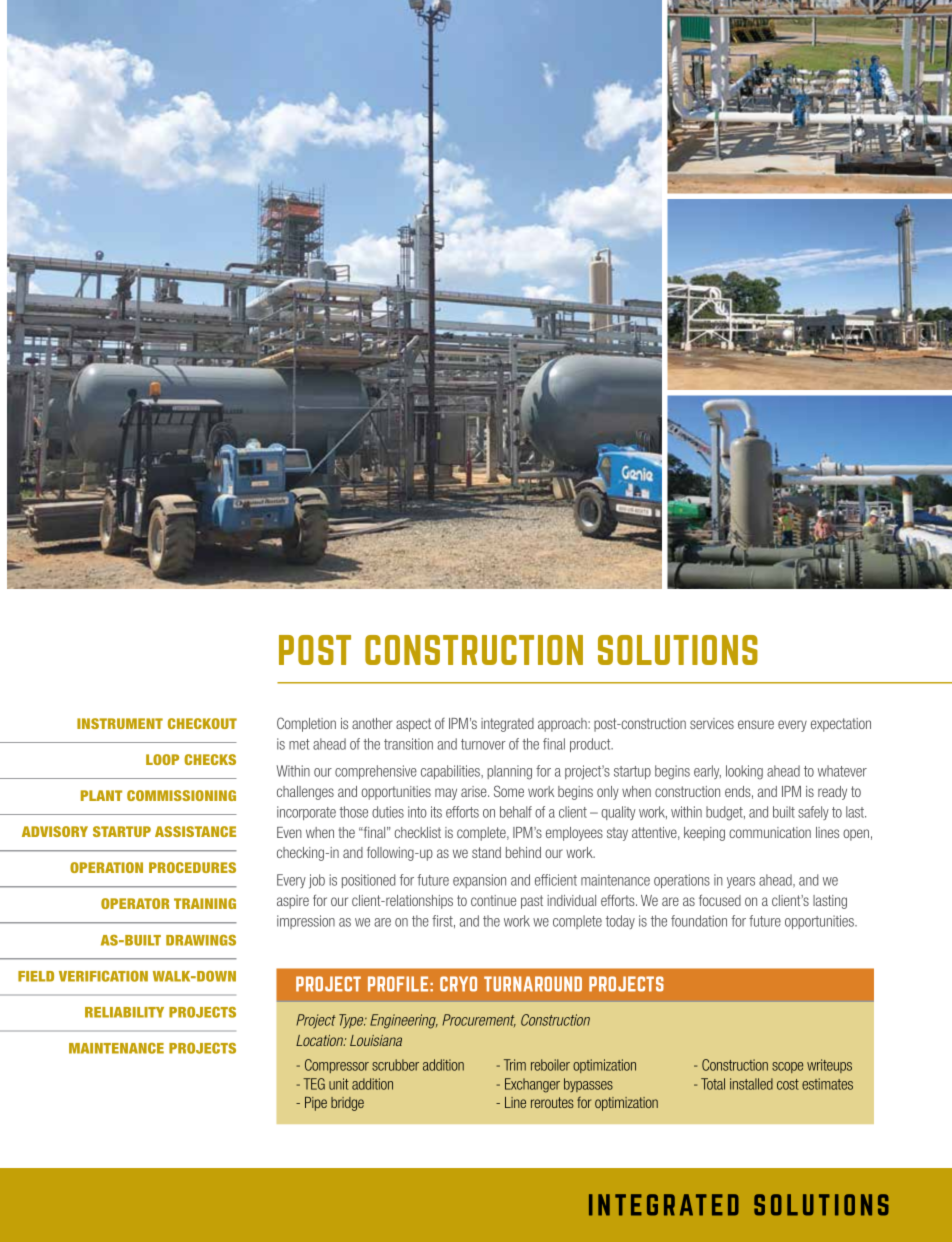 The image size is (952, 1242). Describe the element at coordinates (458, 984) in the image. I see `CRYO` at that location.
